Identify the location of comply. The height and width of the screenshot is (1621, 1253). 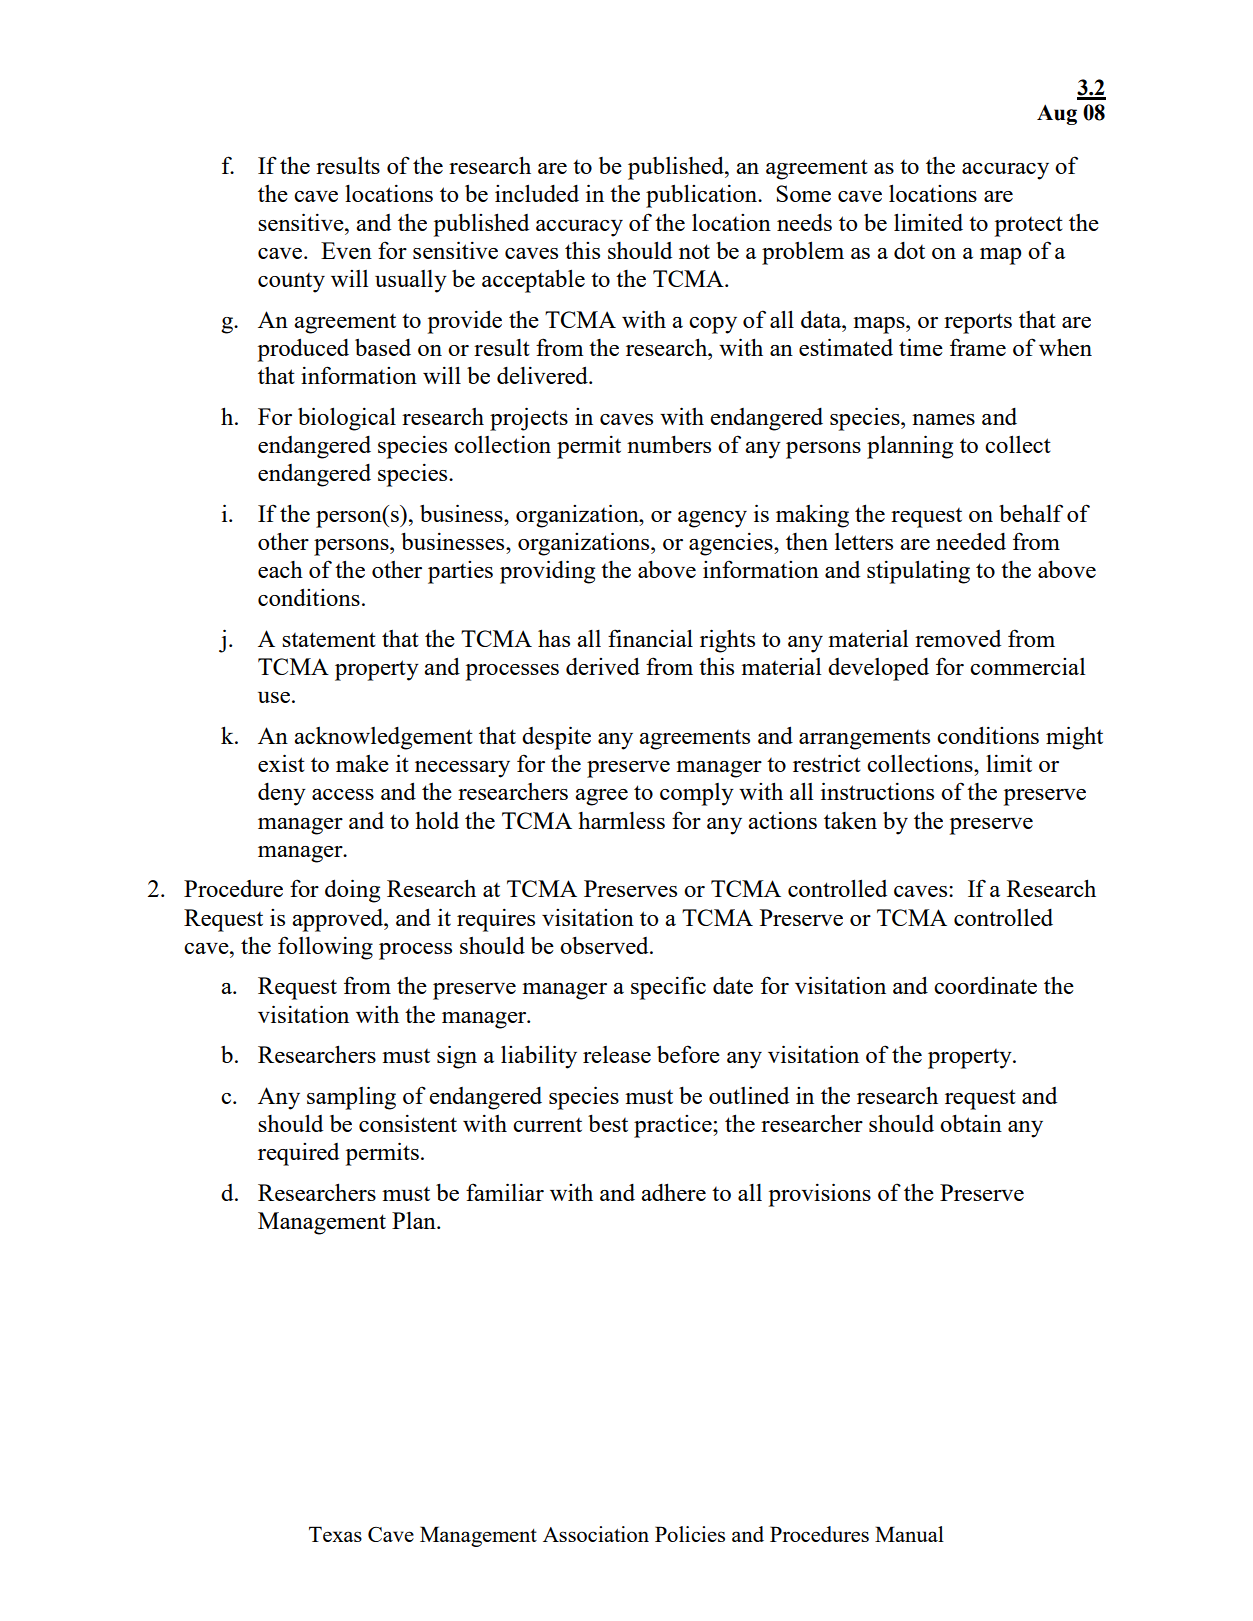
(697, 794).
